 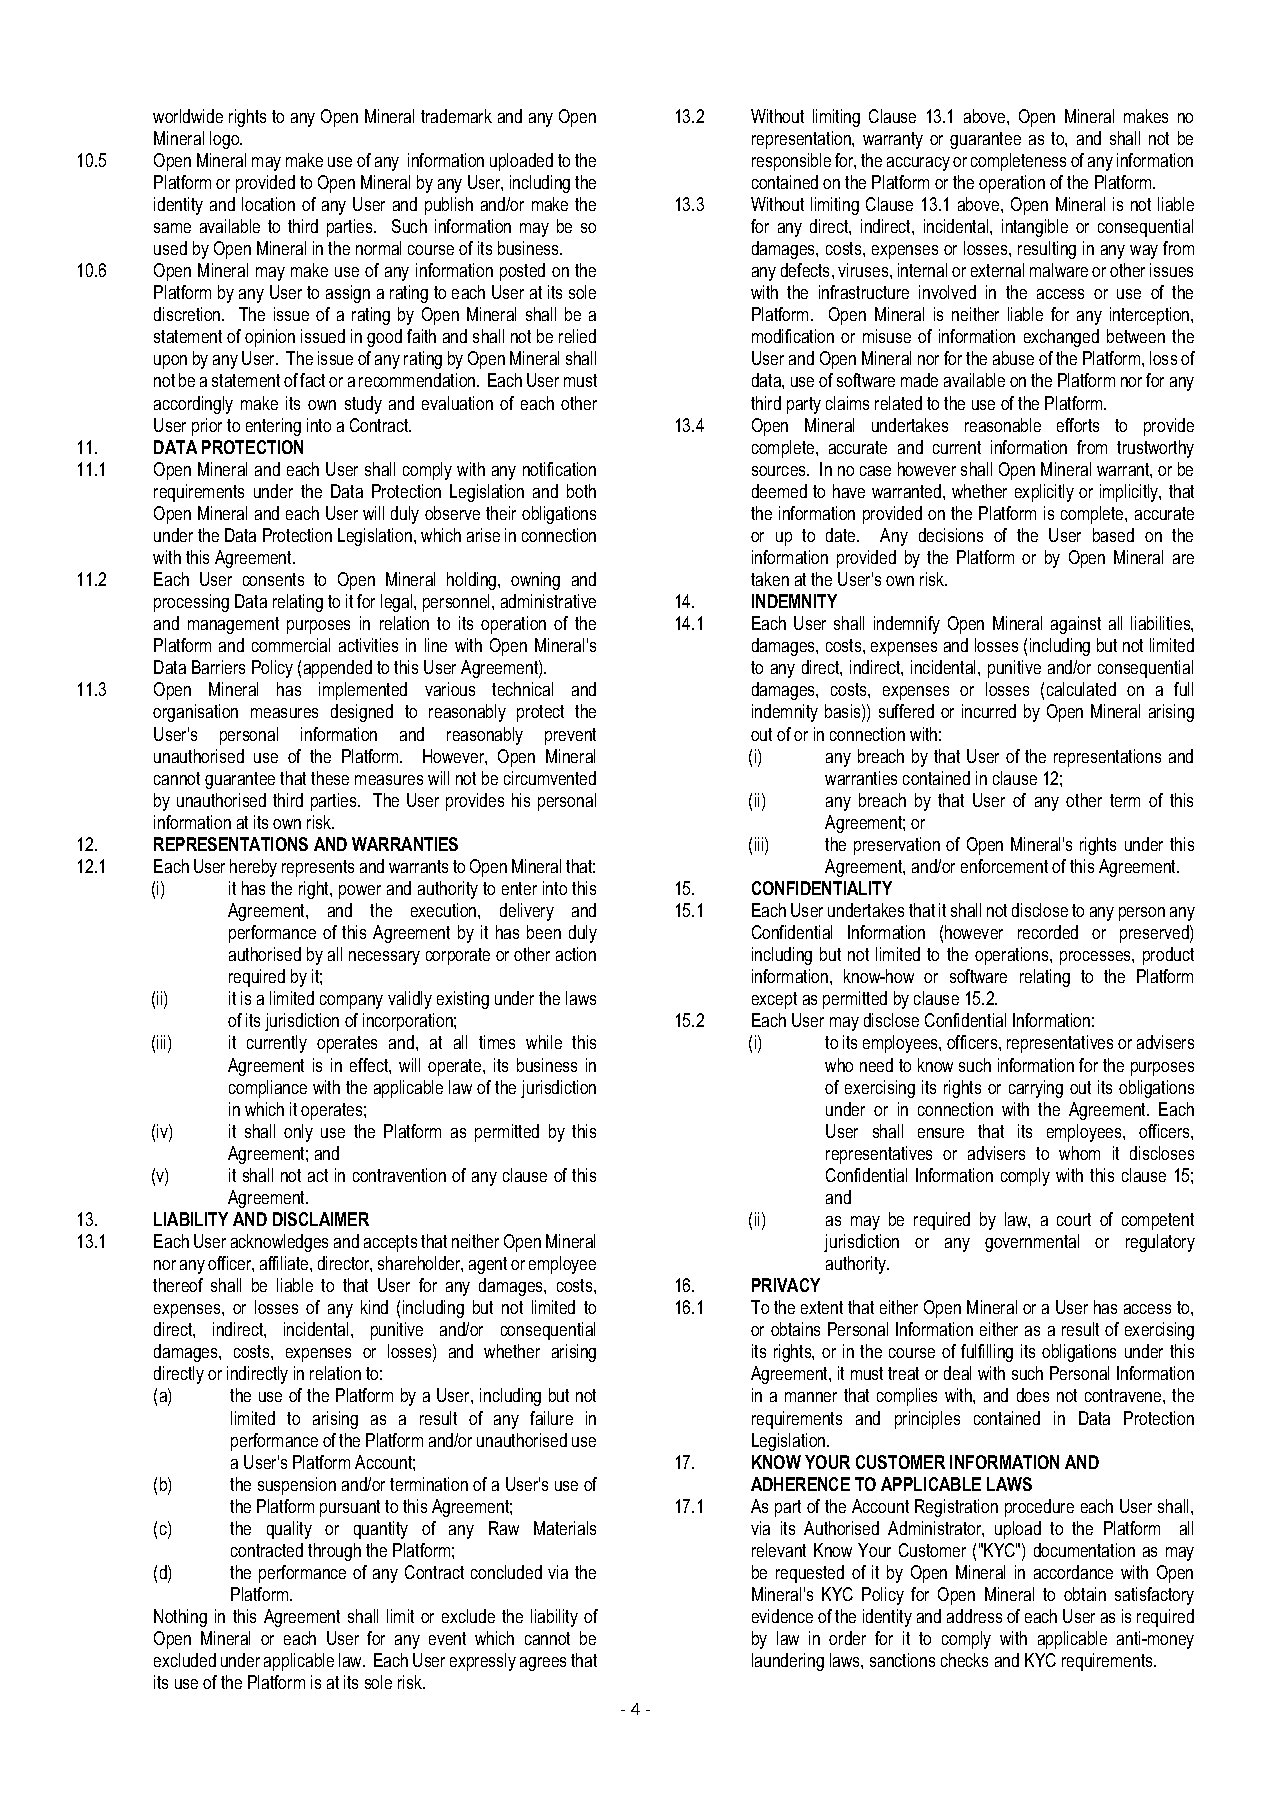 I want to click on while, so click(x=544, y=1042).
